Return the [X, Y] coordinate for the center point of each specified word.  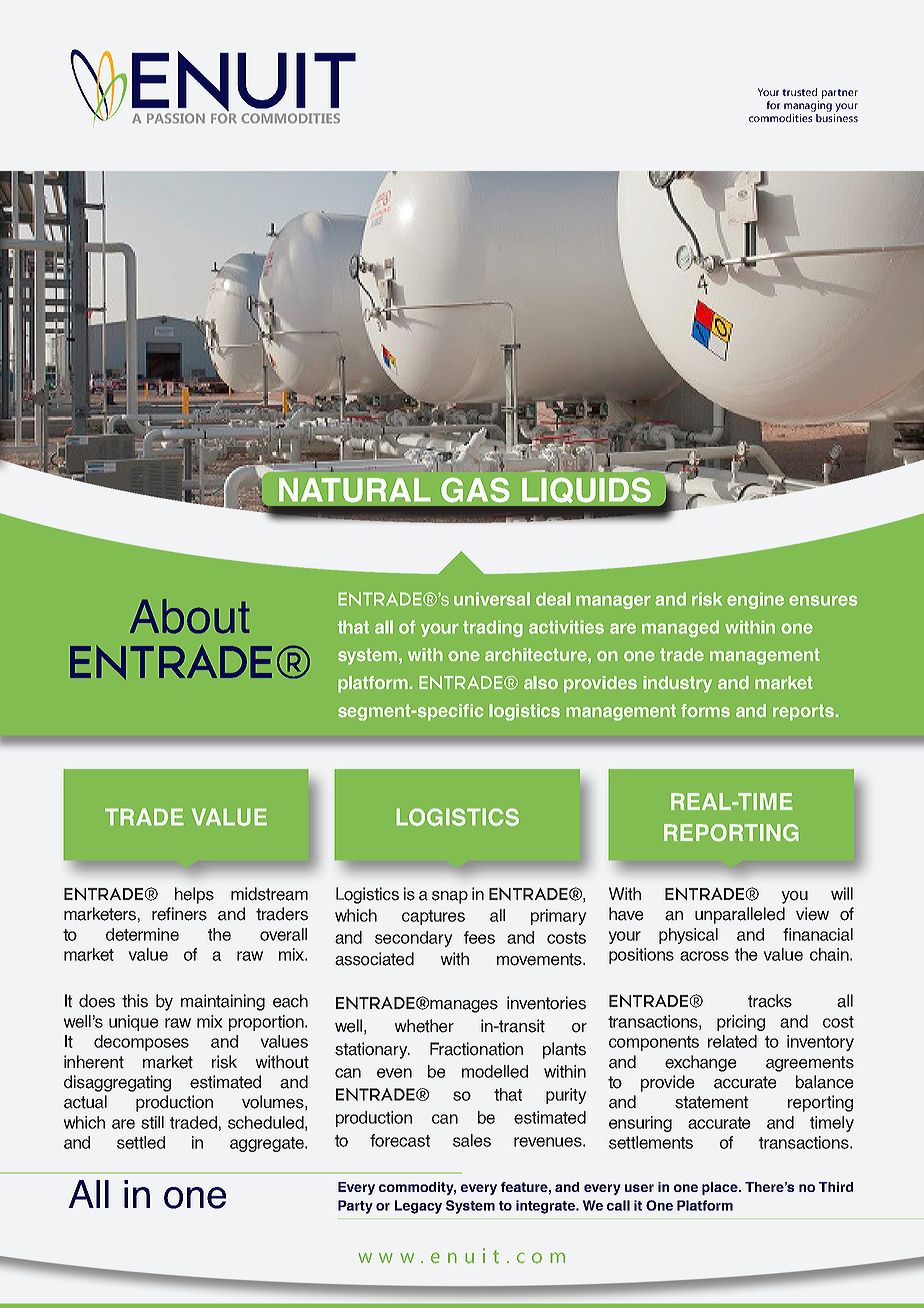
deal [553, 599]
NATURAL [355, 490]
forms [705, 711]
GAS [475, 490]
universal [492, 599]
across [704, 956]
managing [808, 106]
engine [755, 600]
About [190, 616]
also [541, 683]
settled [141, 1142]
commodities [780, 118]
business [837, 118]
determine [142, 934]
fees [479, 937]
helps [194, 895]
